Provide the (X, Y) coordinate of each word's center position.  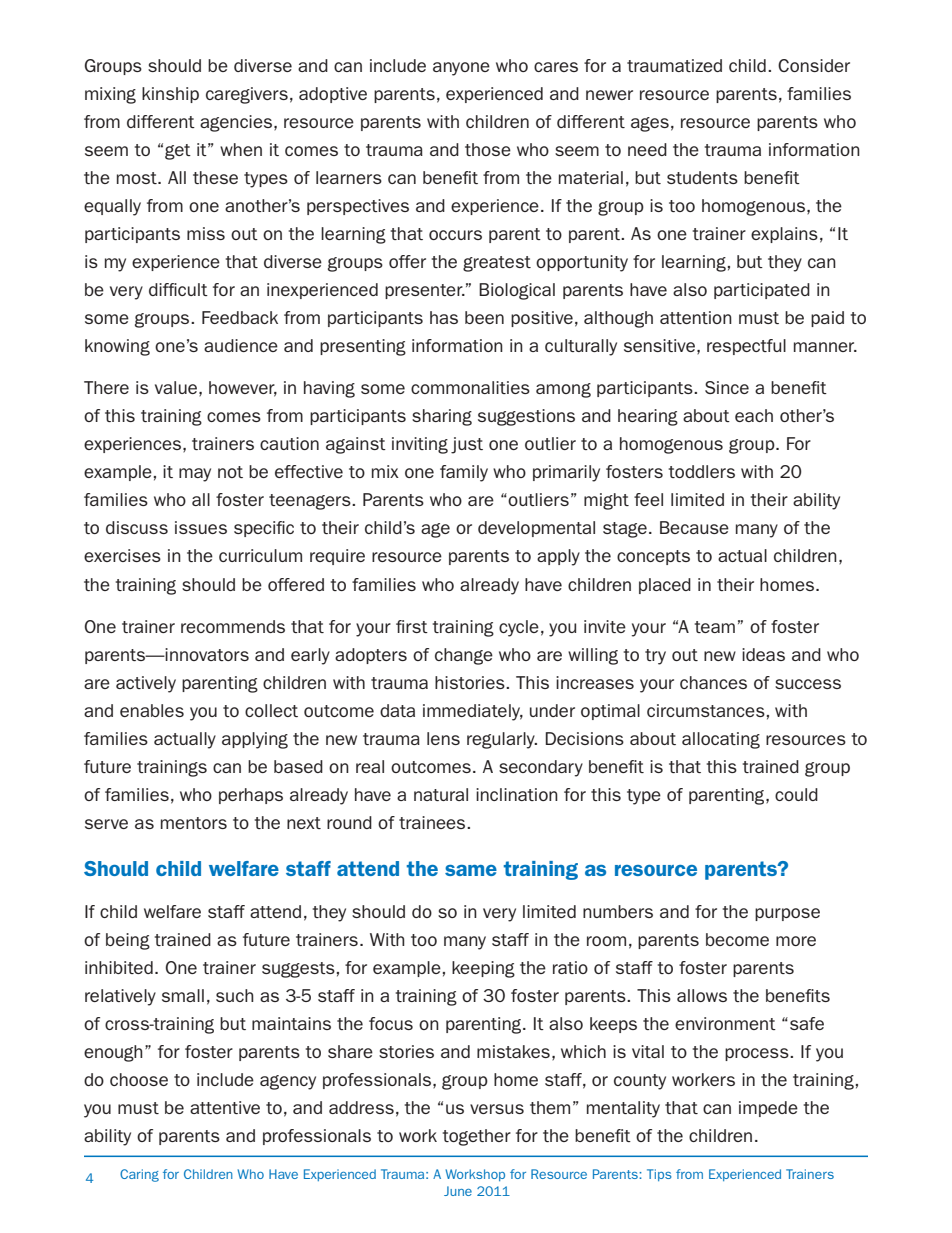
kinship (170, 95)
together (477, 1137)
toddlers (702, 471)
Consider (814, 65)
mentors (194, 823)
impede (768, 1109)
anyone (461, 69)
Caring (139, 1175)
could (796, 794)
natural (441, 794)
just (467, 445)
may (195, 475)
